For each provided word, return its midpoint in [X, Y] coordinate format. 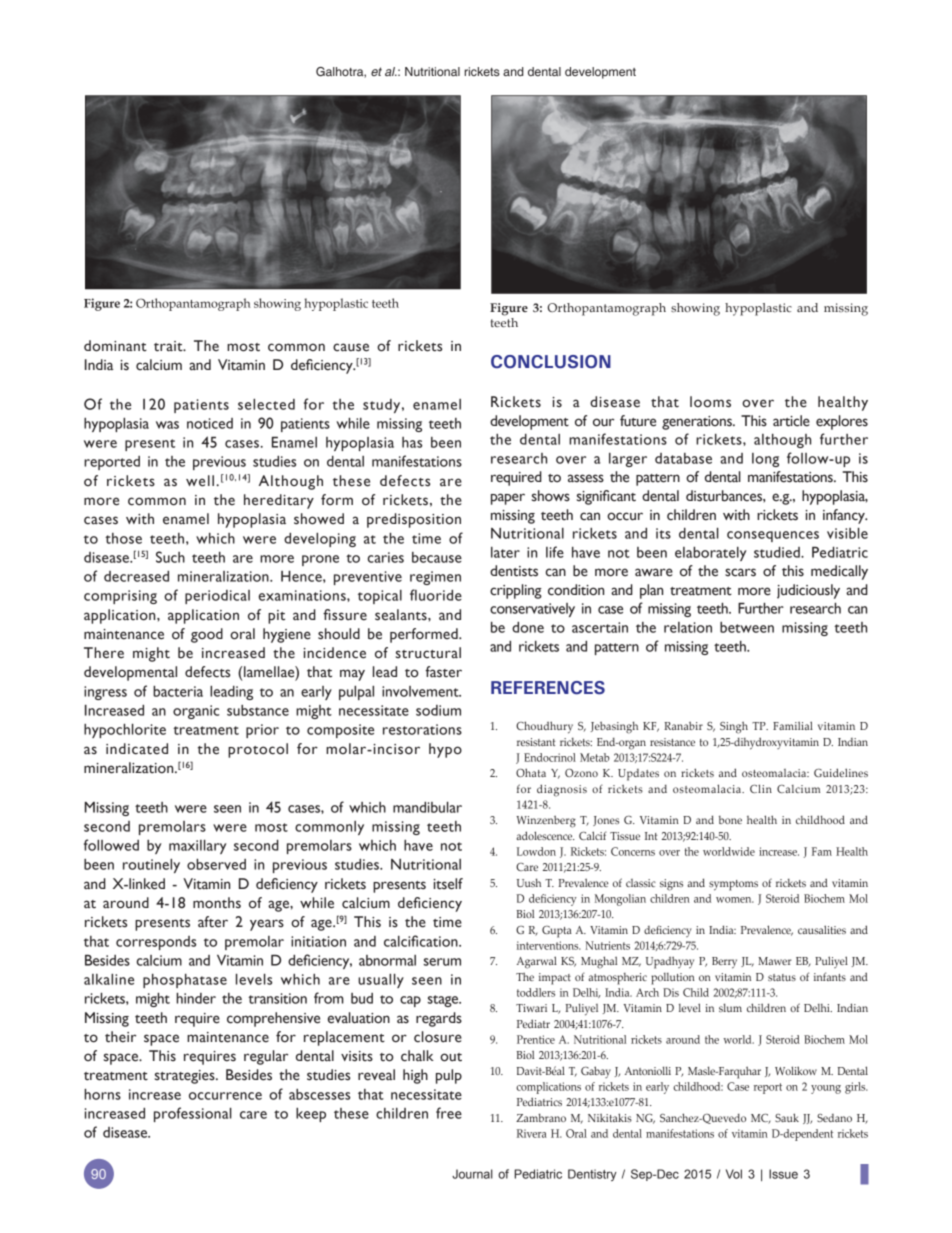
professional [193, 1114]
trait [169, 346]
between [747, 627]
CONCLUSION [551, 362]
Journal [472, 1174]
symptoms [733, 885]
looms [710, 402]
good [207, 635]
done [528, 627]
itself [448, 884]
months [217, 903]
